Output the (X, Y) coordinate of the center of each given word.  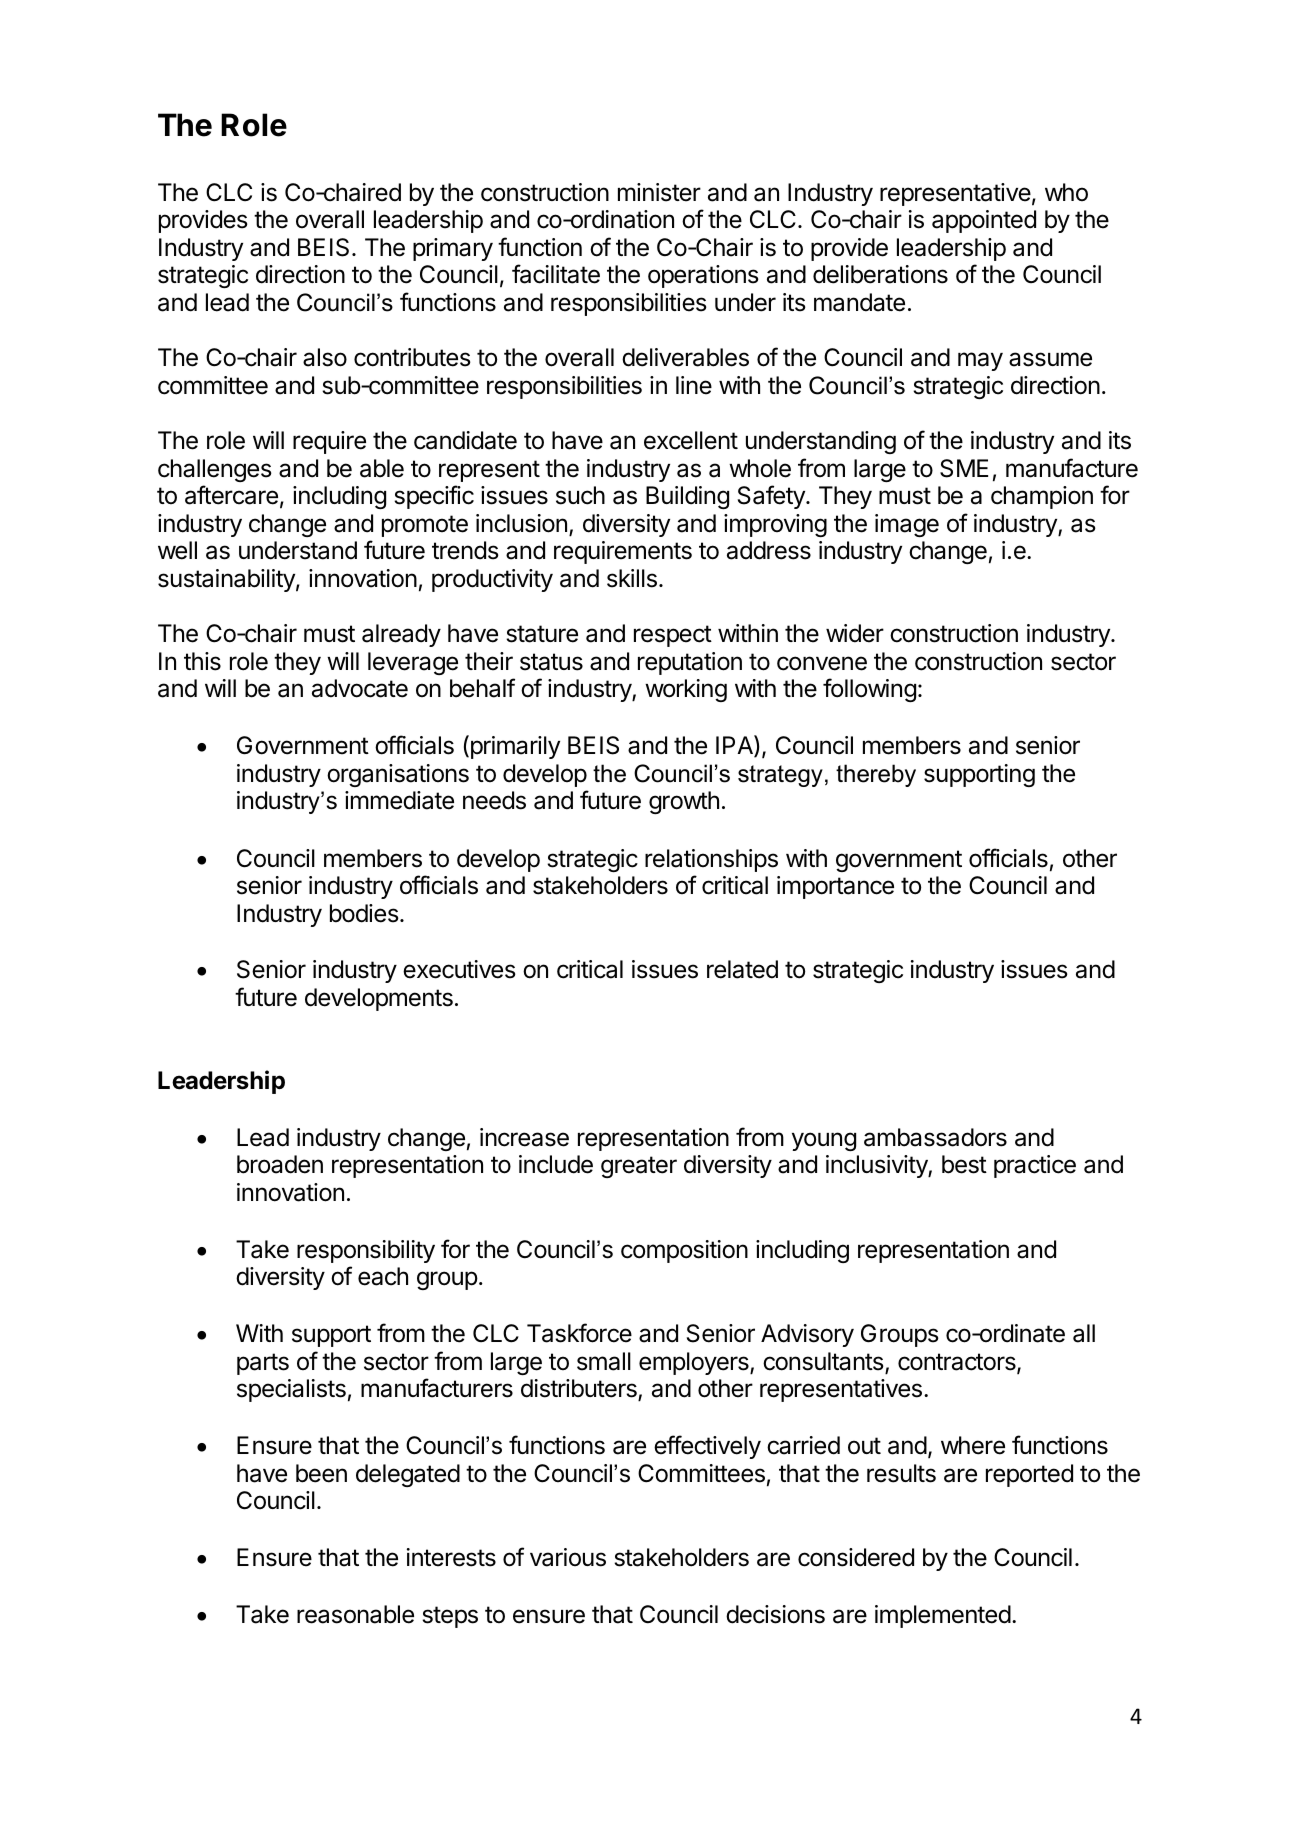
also (325, 357)
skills (632, 578)
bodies (364, 913)
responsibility (366, 1251)
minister (659, 192)
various (568, 1557)
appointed (984, 221)
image (907, 525)
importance (835, 887)
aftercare (231, 495)
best (964, 1164)
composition (684, 1251)
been (321, 1473)
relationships (711, 860)
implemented (943, 1616)
